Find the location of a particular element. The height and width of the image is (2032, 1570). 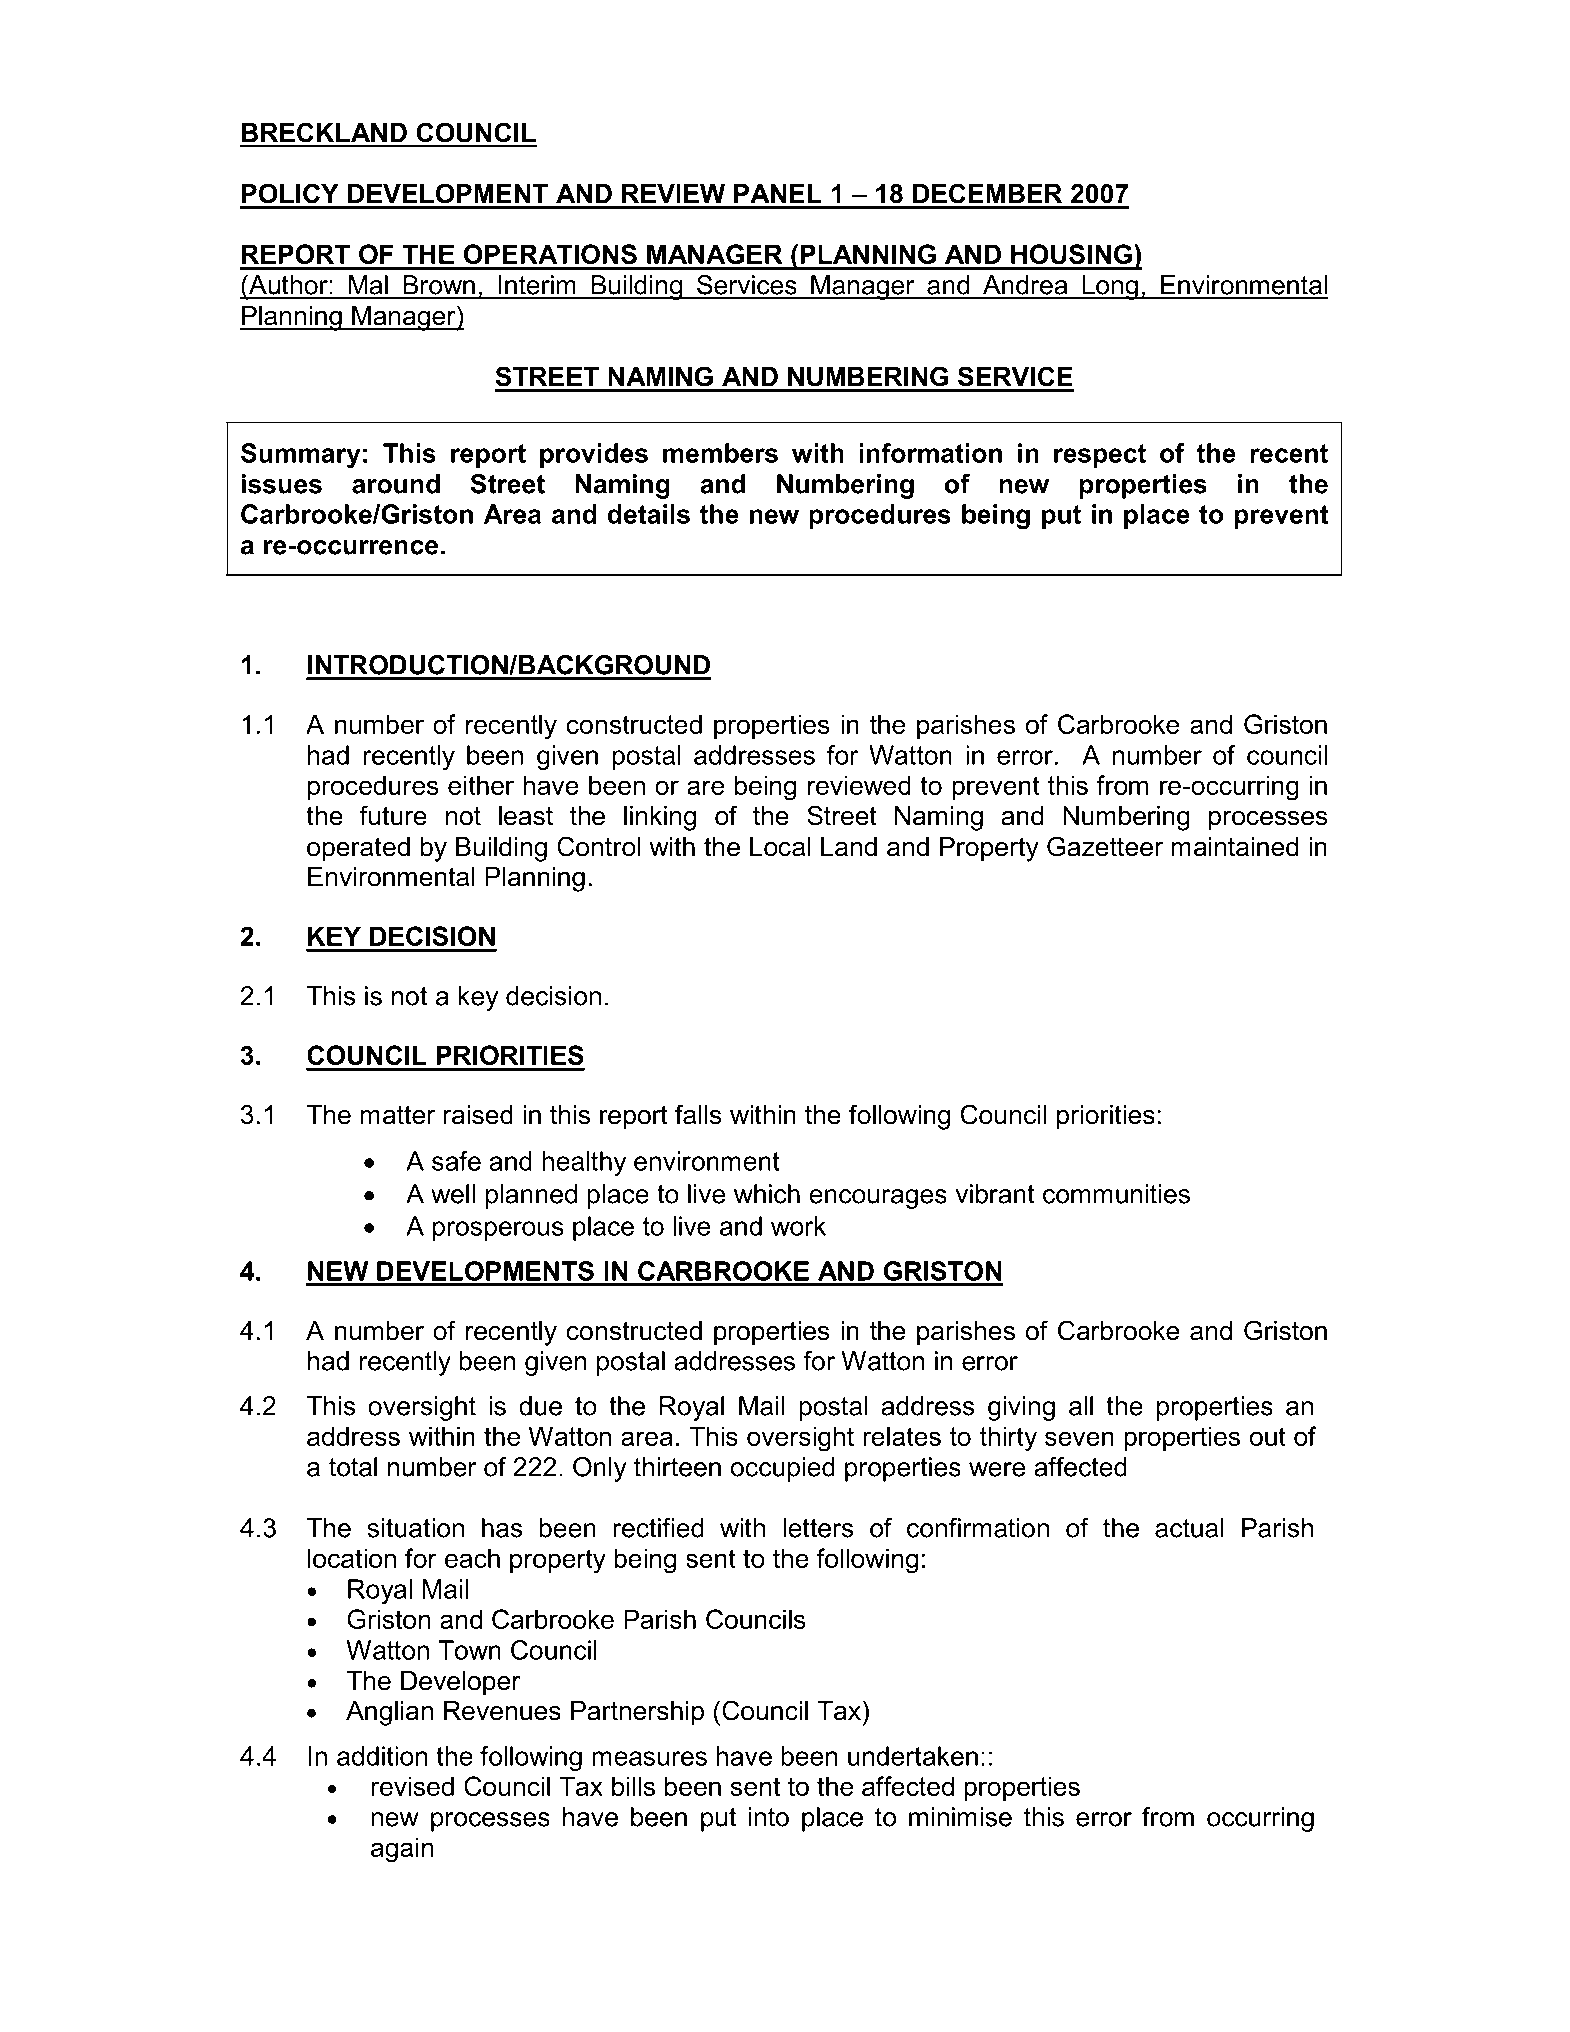

matter is located at coordinates (397, 1115).
